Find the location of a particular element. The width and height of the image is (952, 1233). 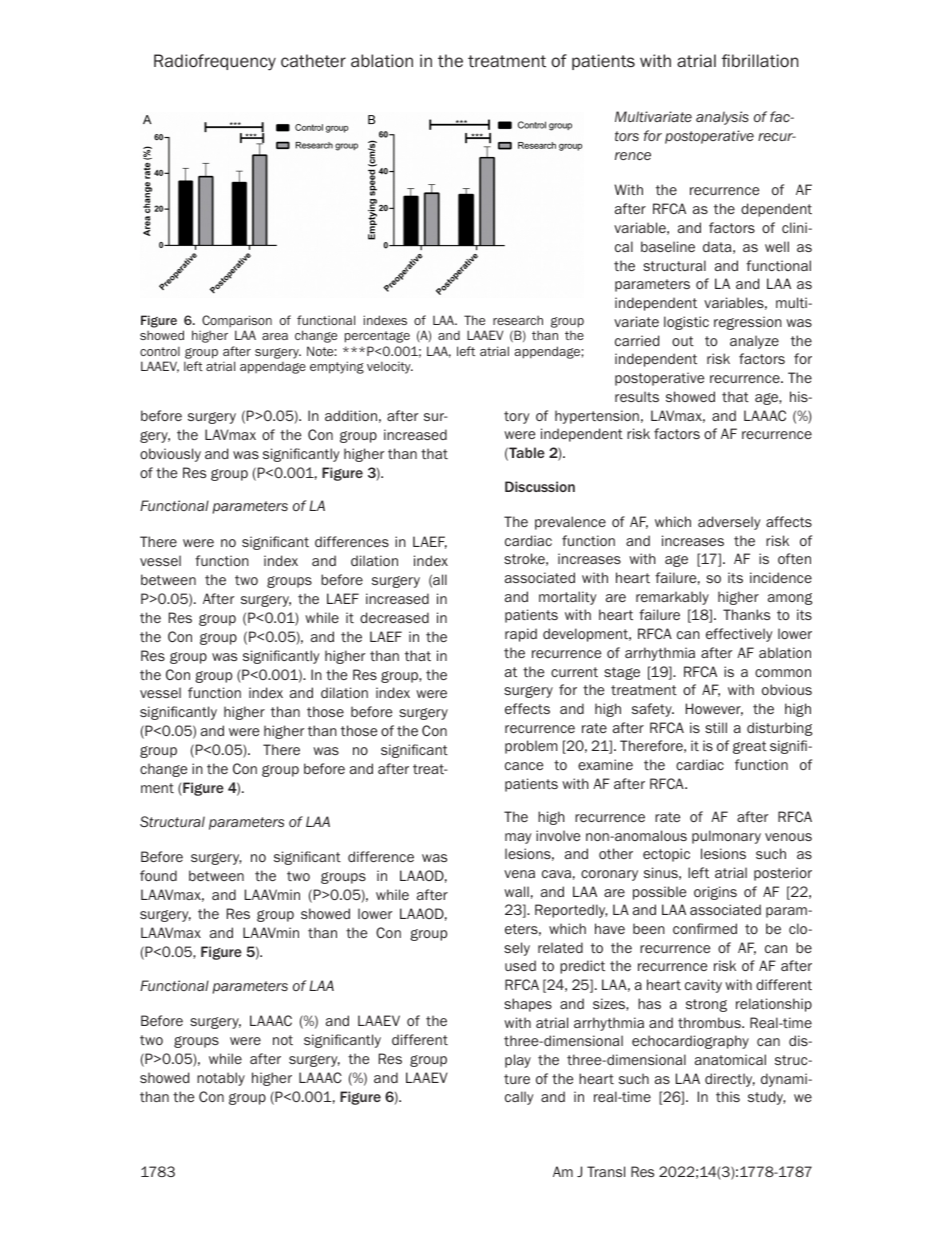

this is located at coordinates (728, 1096).
